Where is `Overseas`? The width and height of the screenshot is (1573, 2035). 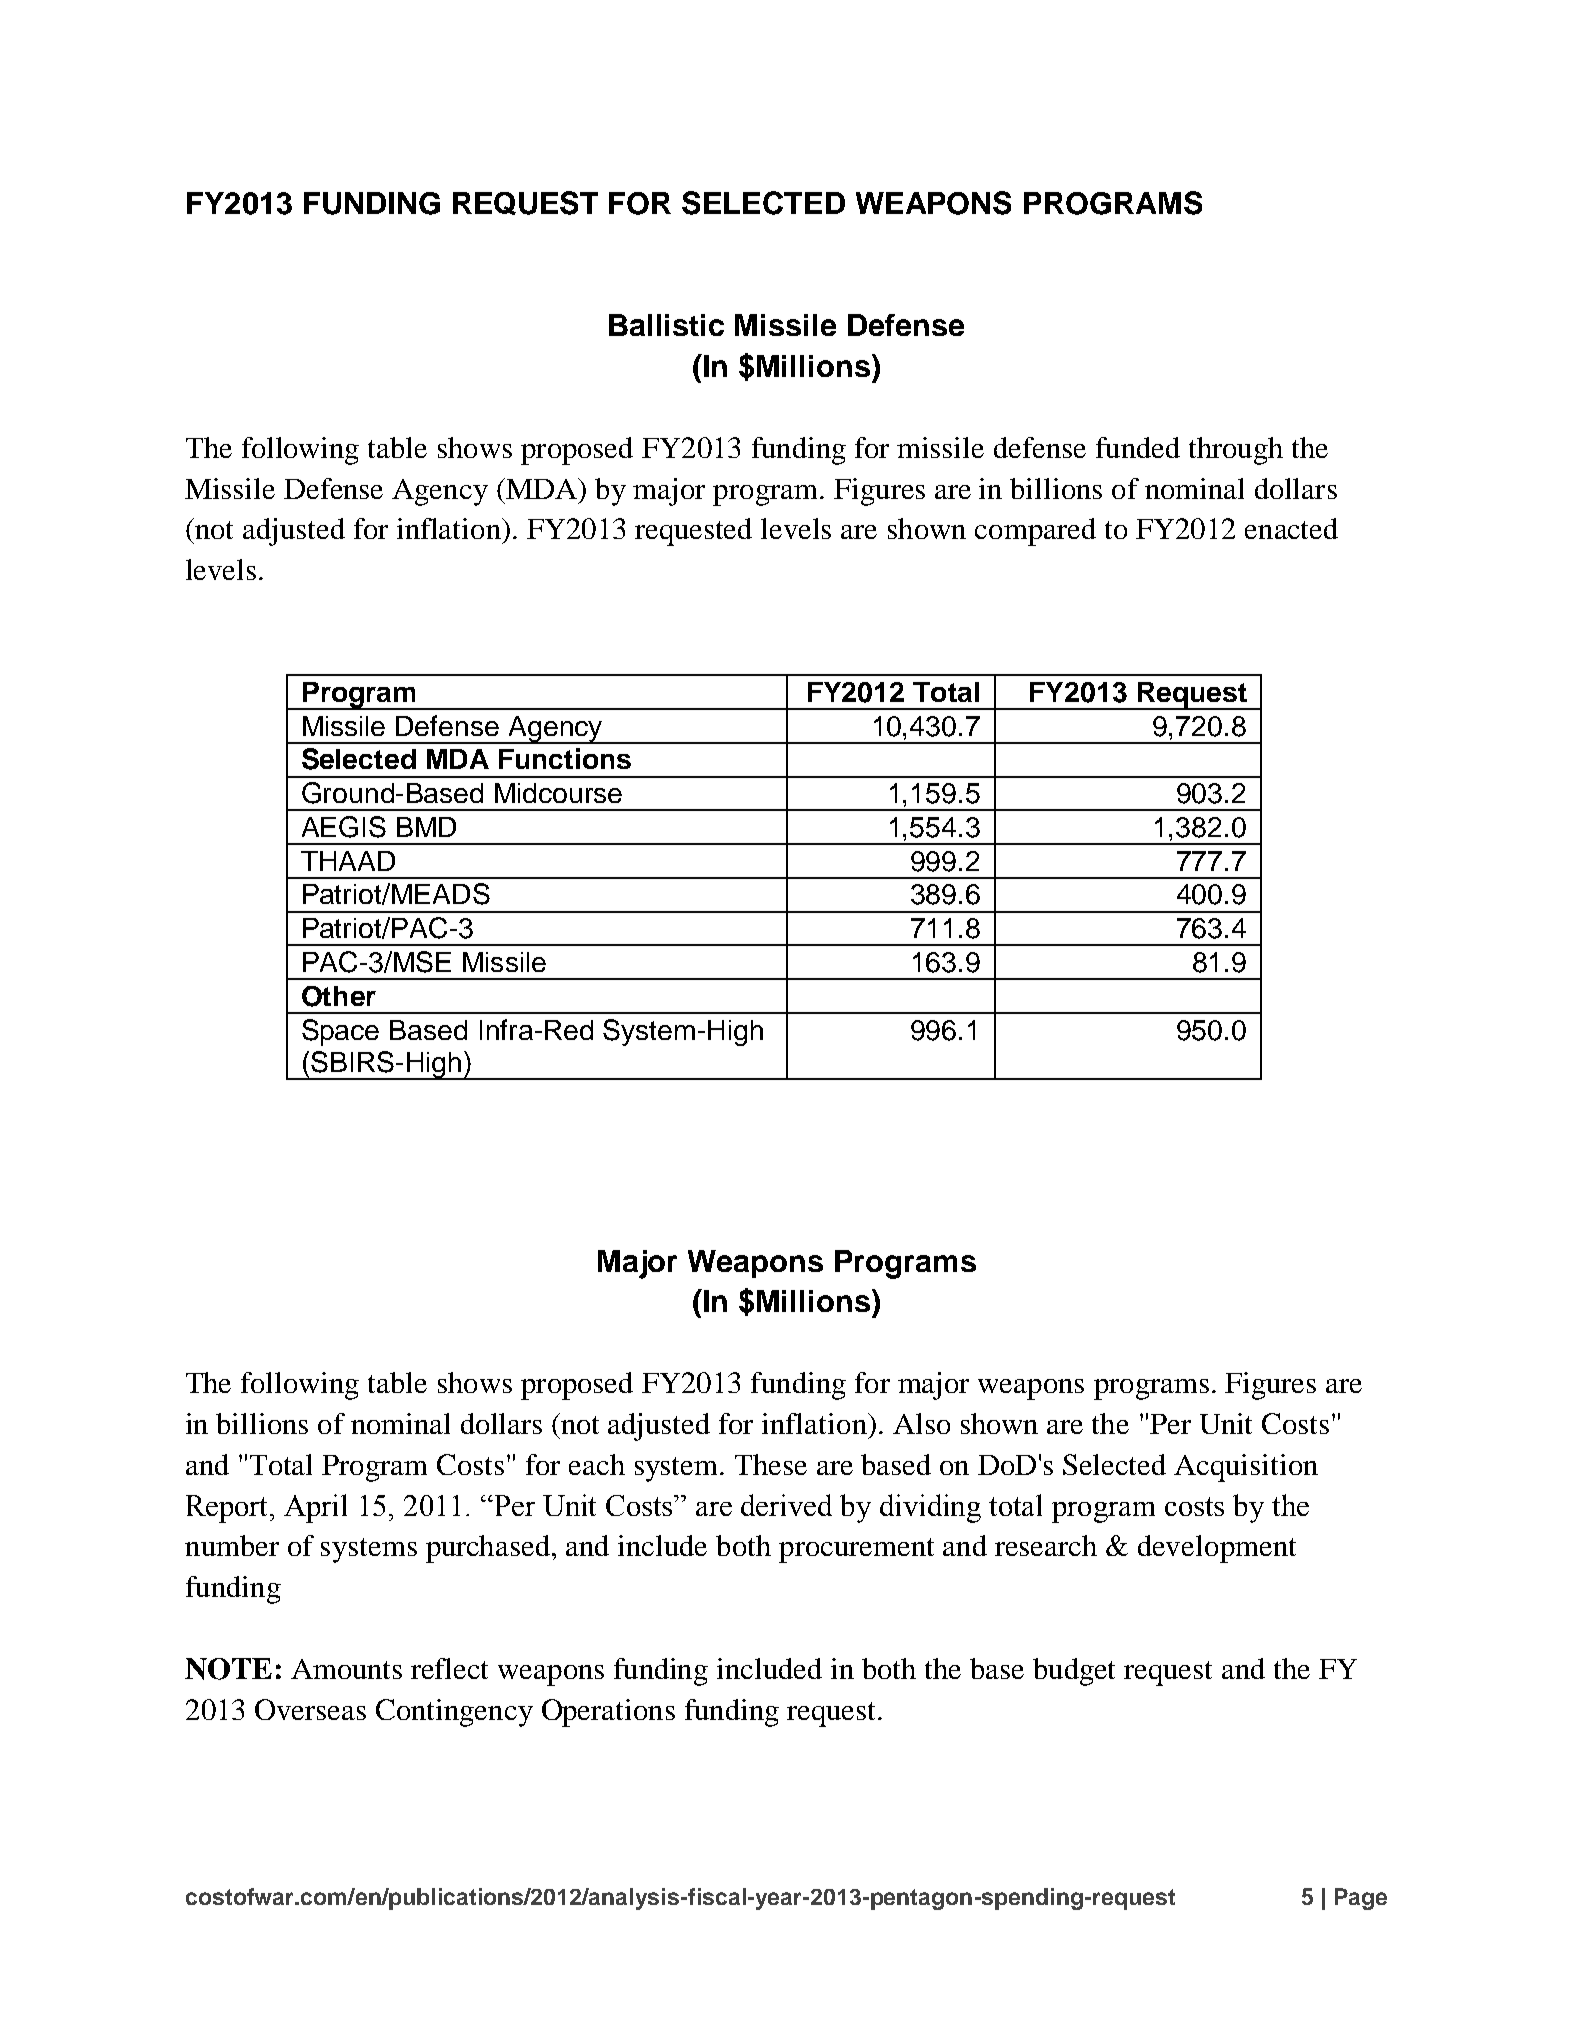
Overseas is located at coordinates (310, 1709).
